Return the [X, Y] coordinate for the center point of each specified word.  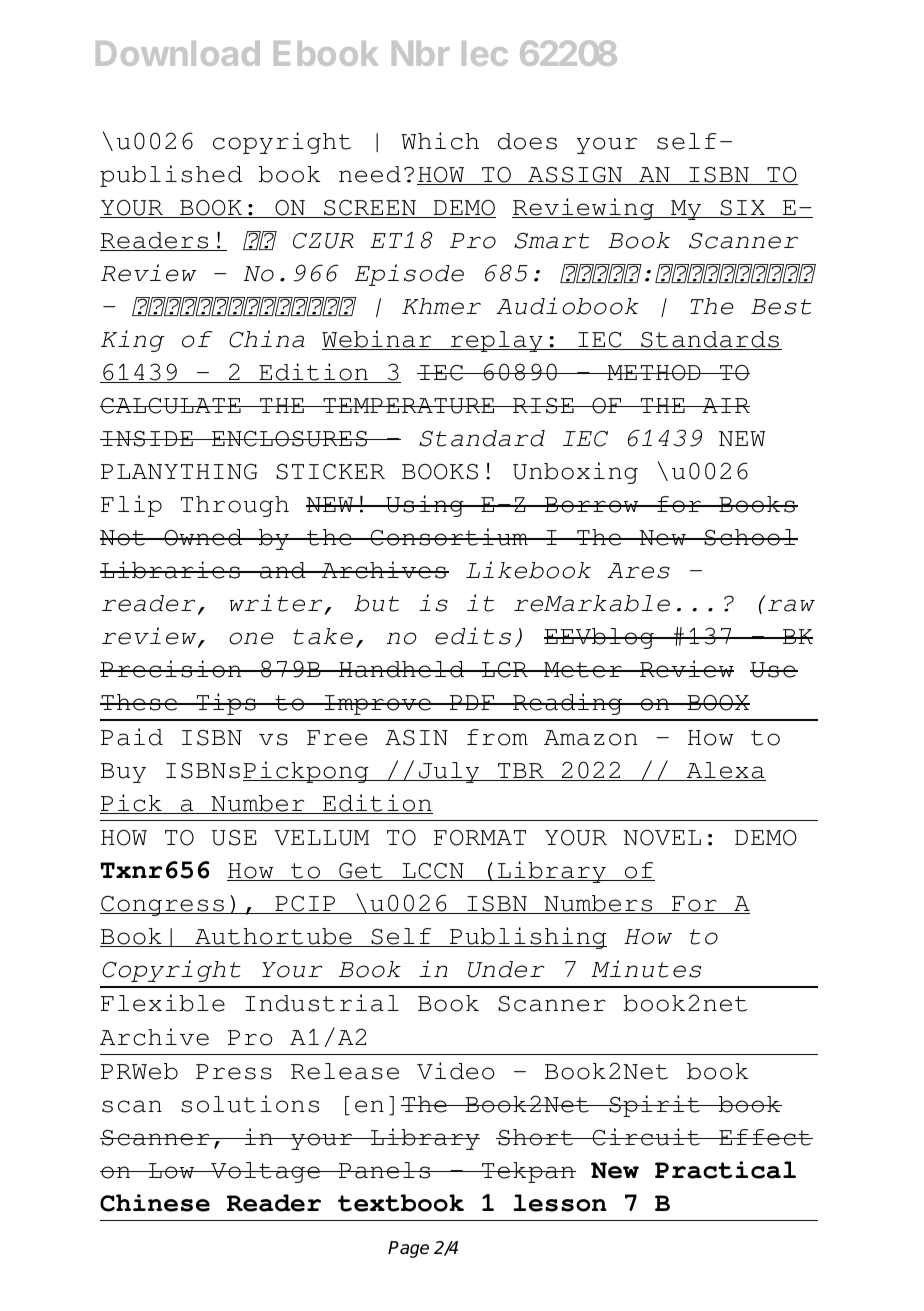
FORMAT [480, 838]
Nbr [420, 53]
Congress [163, 906]
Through [235, 506]
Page [408, 1249]
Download [178, 53]
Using [425, 506]
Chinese [155, 1203]
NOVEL [662, 838]
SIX [742, 209]
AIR [725, 405]
